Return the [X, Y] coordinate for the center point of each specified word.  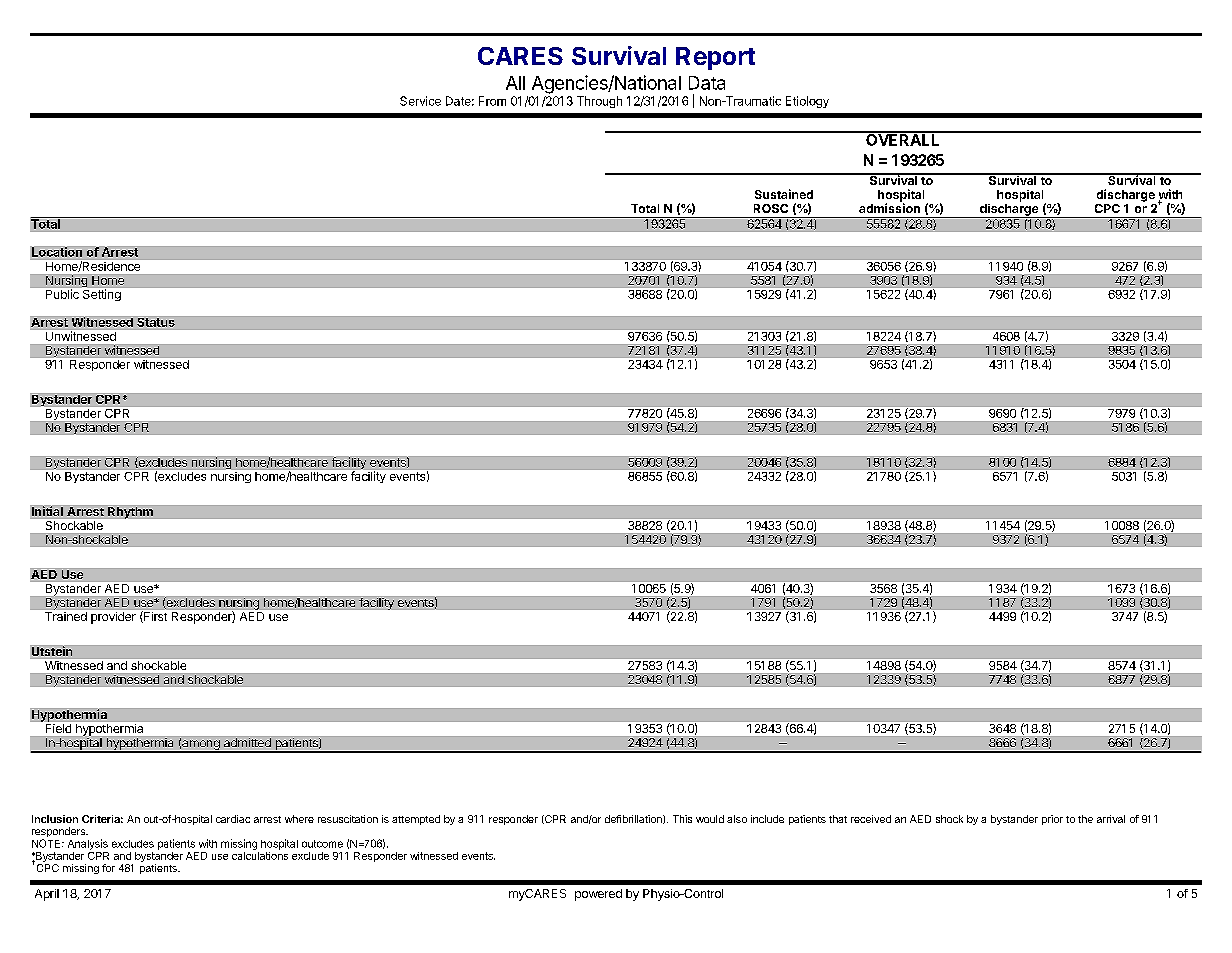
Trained [66, 616]
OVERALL [903, 139]
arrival [1111, 819]
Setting [102, 295]
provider [113, 618]
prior [1052, 820]
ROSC [771, 208]
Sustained [784, 194]
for [108, 868]
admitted [247, 742]
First [154, 617]
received [871, 819]
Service [420, 101]
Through [599, 102]
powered [598, 895]
